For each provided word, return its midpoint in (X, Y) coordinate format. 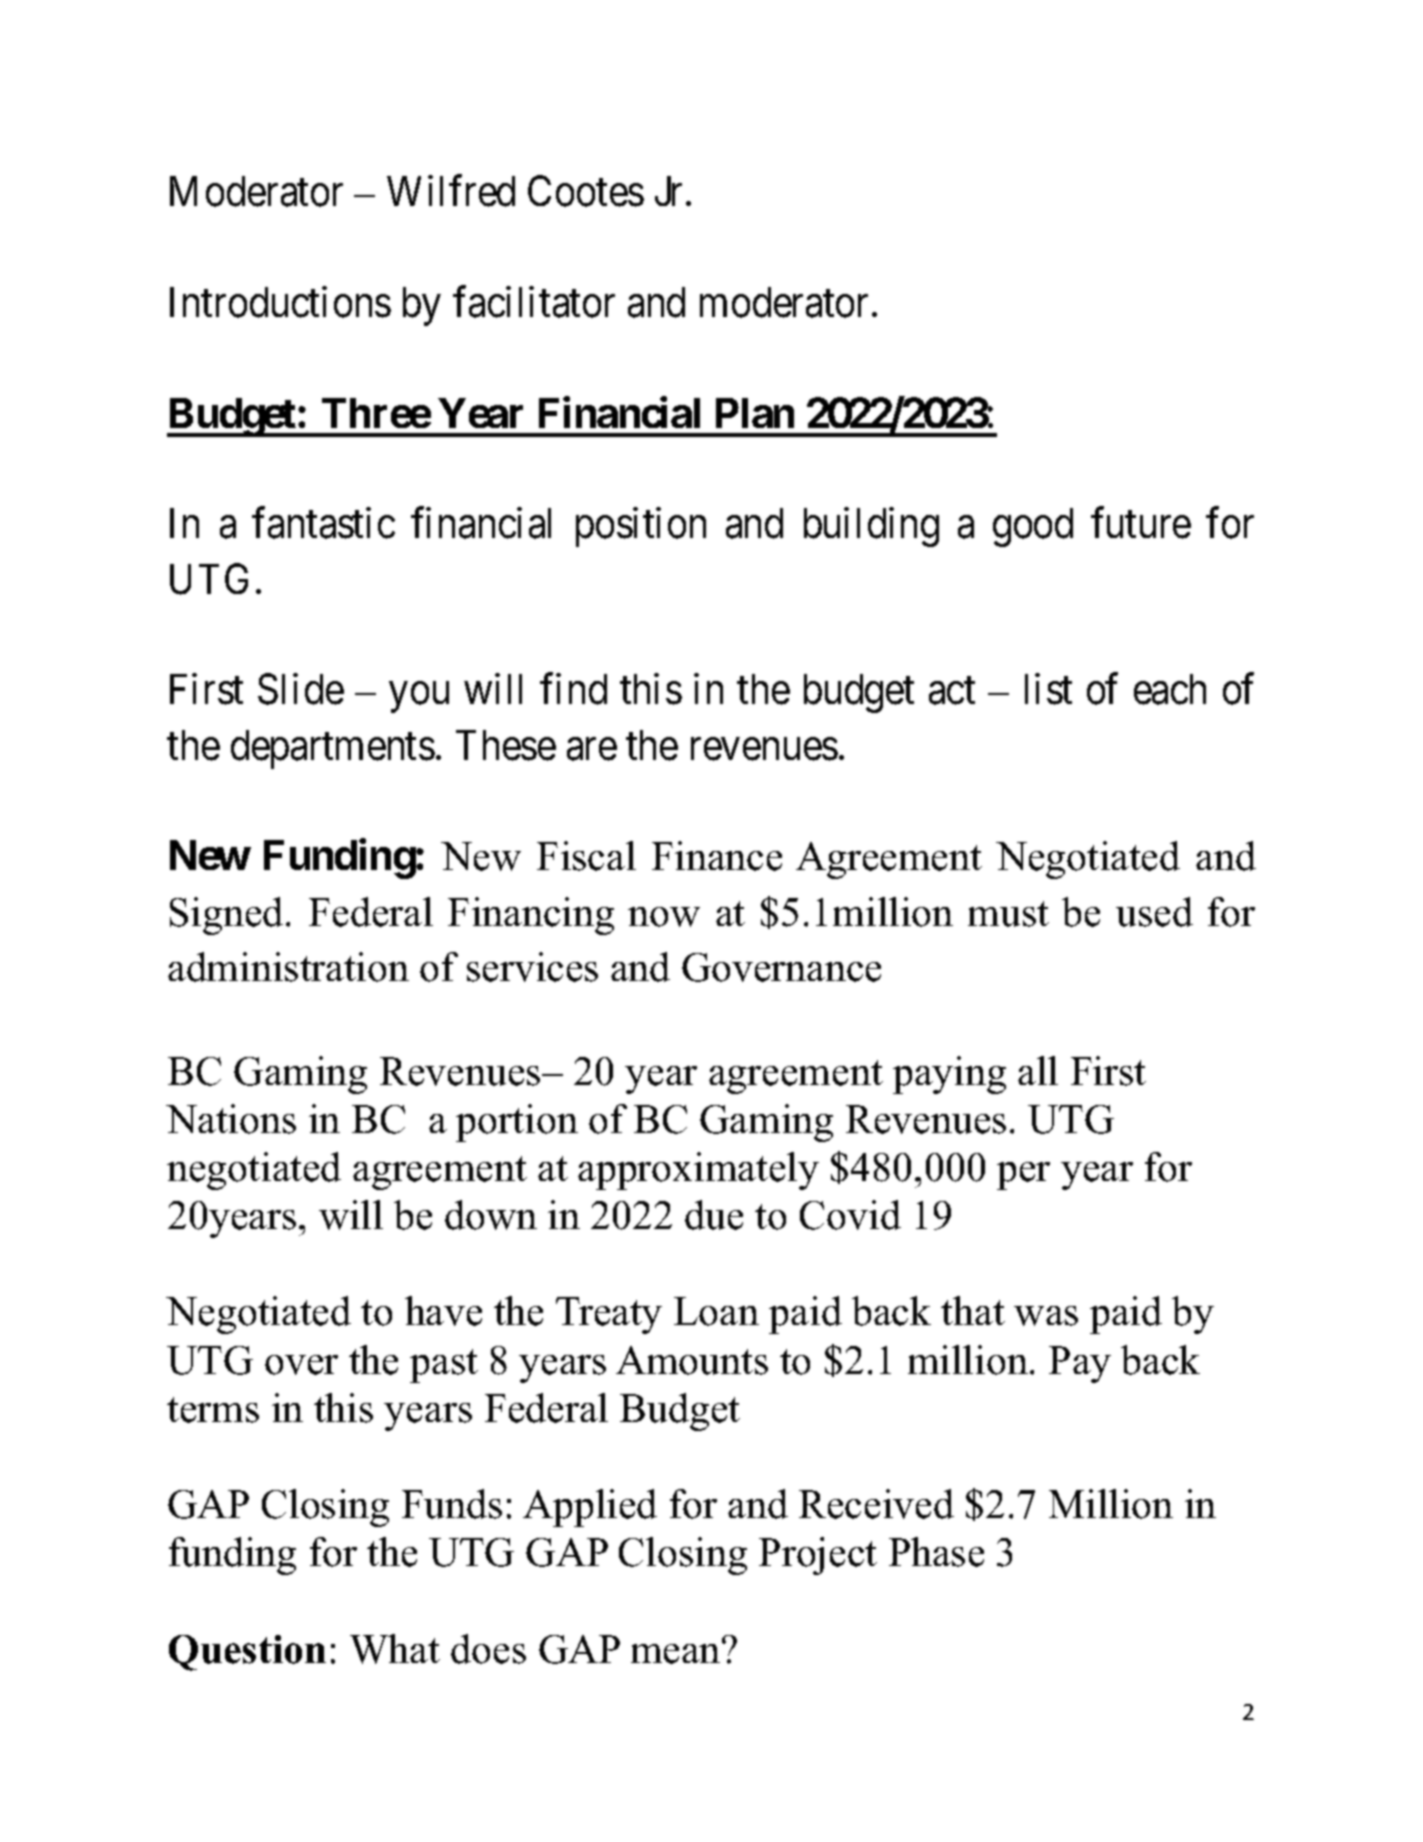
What (395, 1649)
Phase (936, 1552)
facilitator (534, 302)
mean (677, 1652)
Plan (755, 413)
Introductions (280, 302)
